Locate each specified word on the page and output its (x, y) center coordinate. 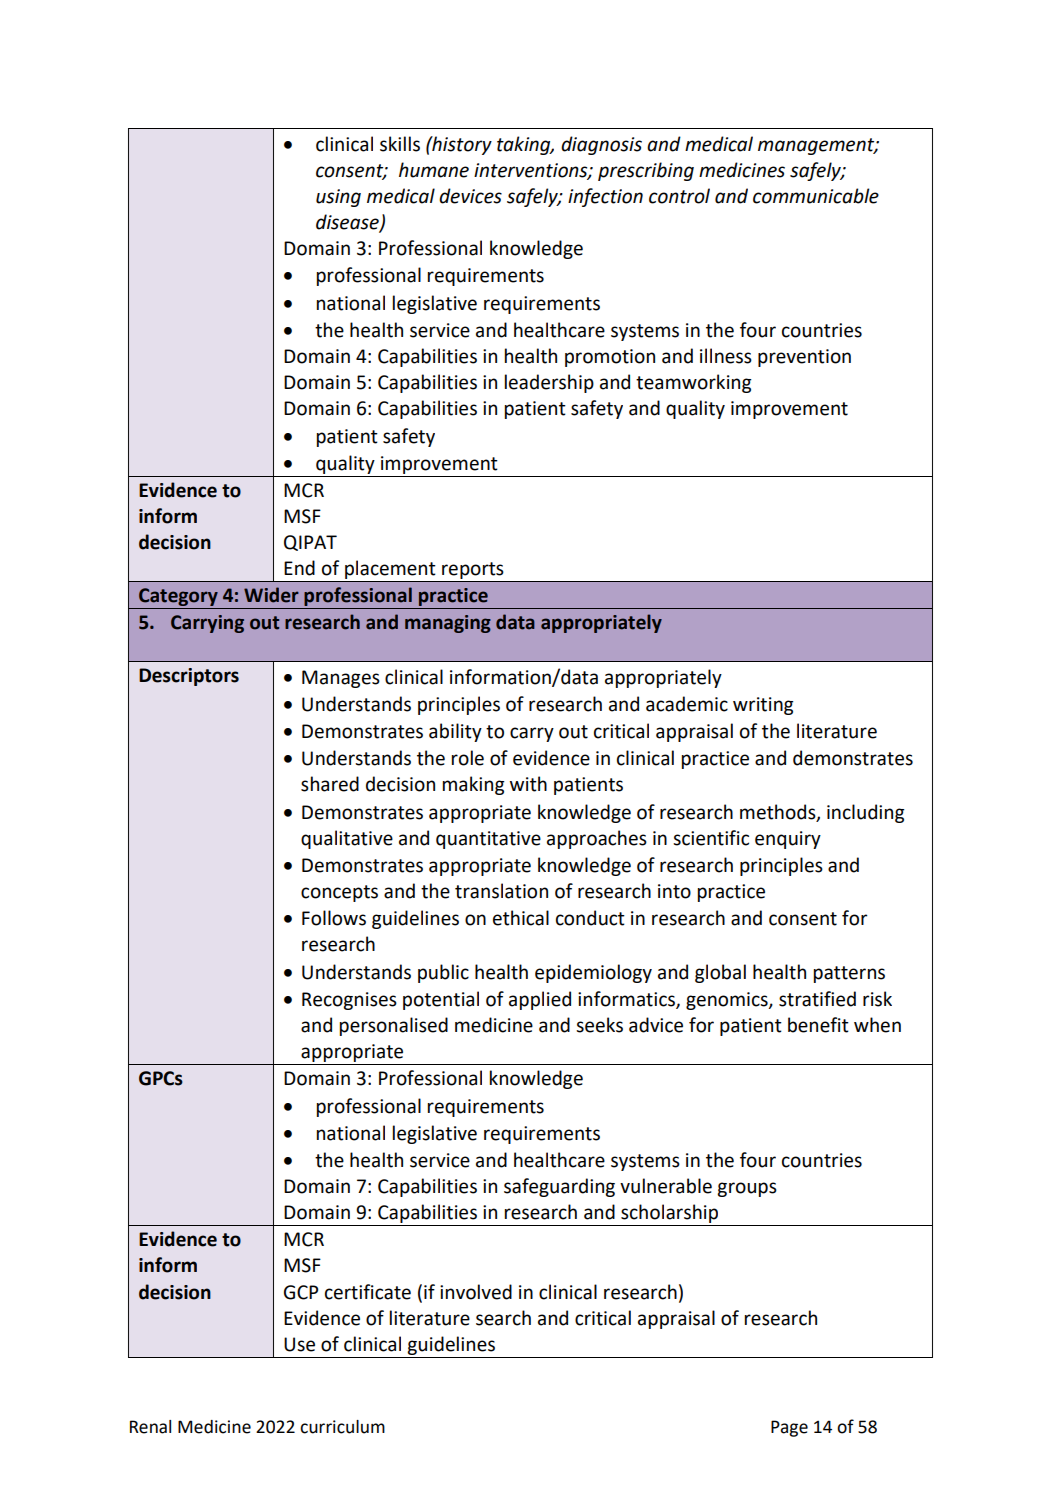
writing (763, 706)
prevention (804, 358)
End (299, 568)
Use (299, 1344)
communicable (816, 196)
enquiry (788, 840)
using (338, 198)
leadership (549, 383)
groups (747, 1189)
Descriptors (189, 677)
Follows (334, 918)
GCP (301, 1292)
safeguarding (559, 1187)
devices (470, 196)
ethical (521, 918)
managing (448, 624)
